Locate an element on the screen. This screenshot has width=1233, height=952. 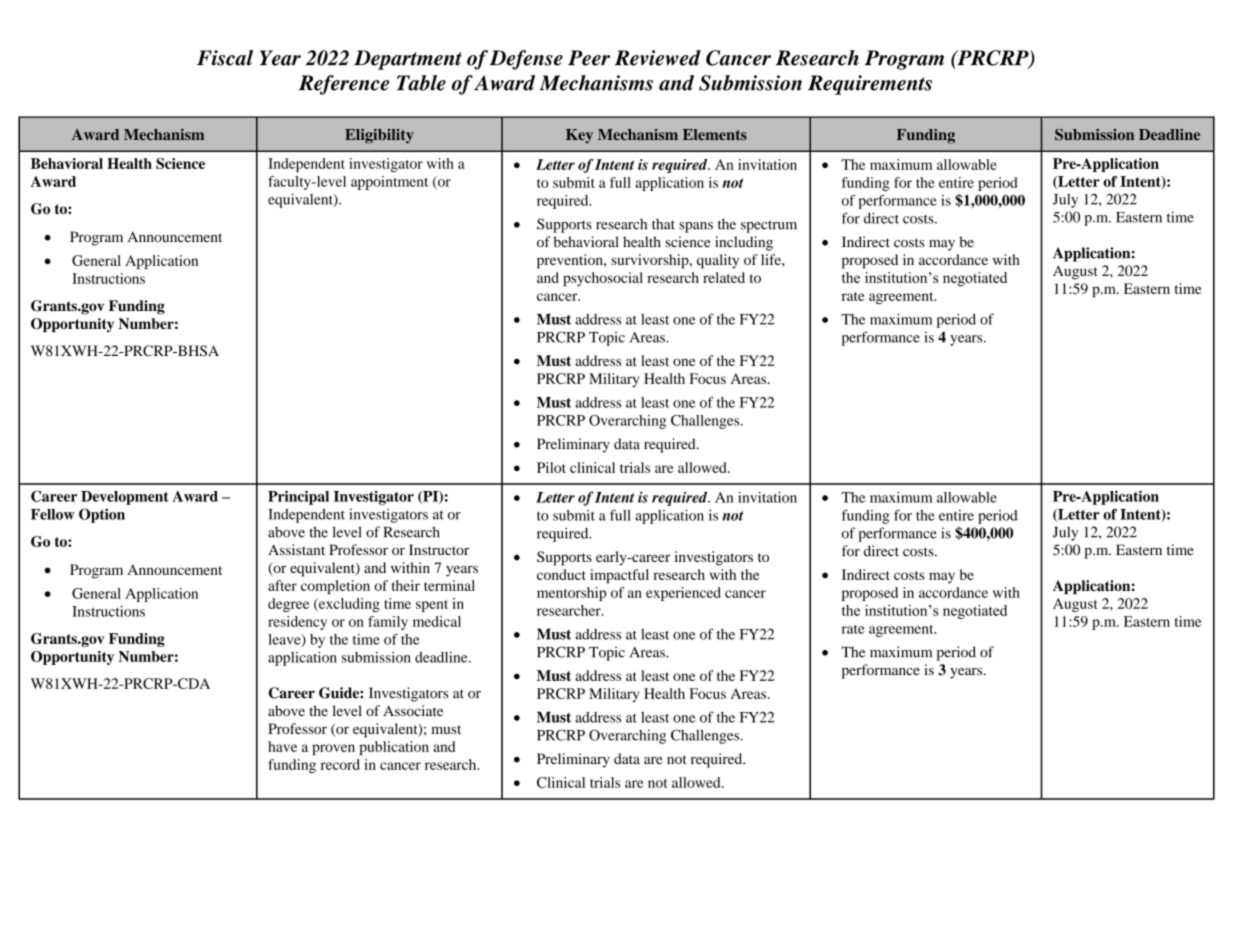
appointment is located at coordinates (389, 183).
